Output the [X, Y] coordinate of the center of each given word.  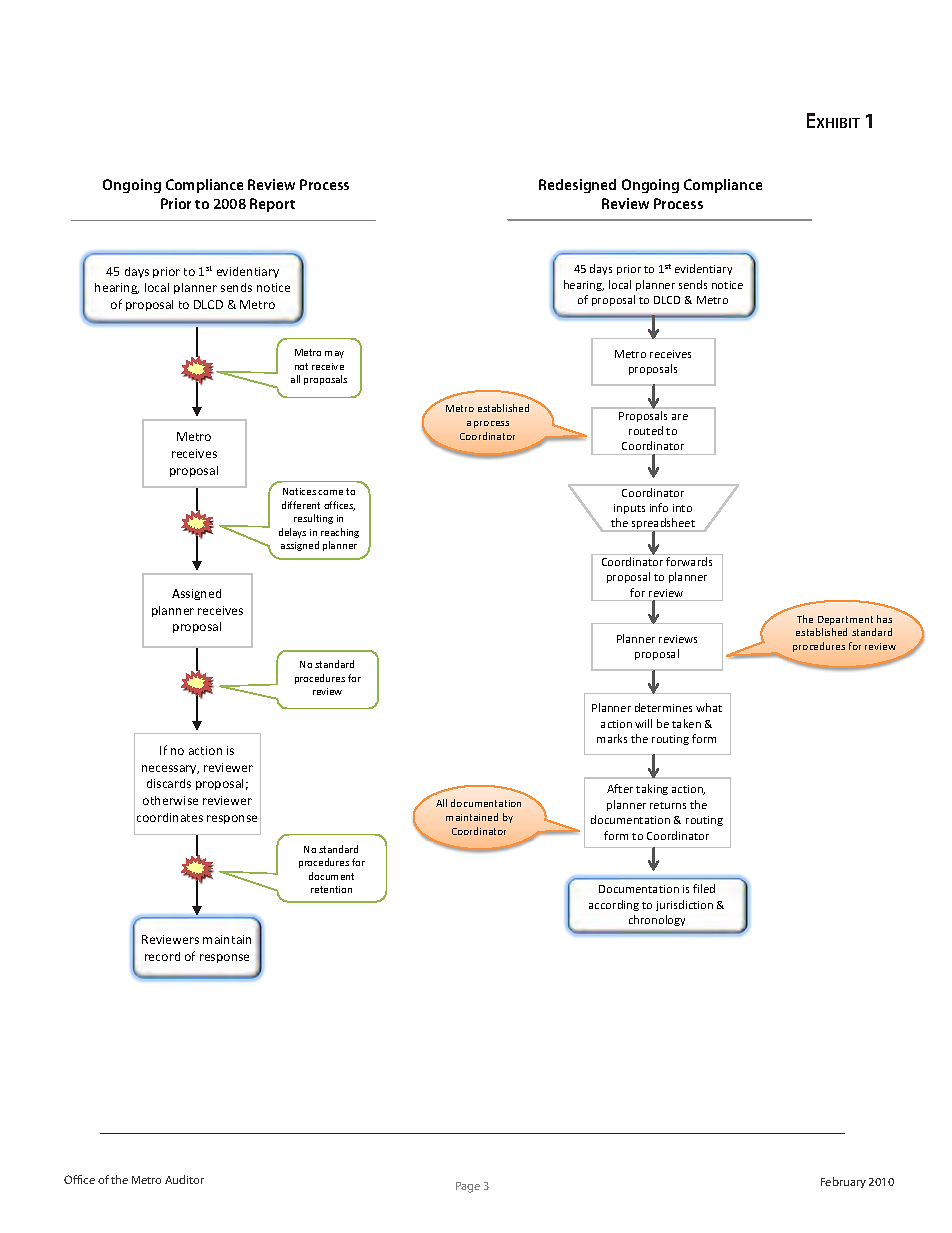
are [680, 417]
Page [468, 1187]
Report [272, 205]
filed [704, 888]
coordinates [170, 817]
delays [292, 533]
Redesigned [577, 186]
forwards [689, 561]
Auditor [184, 1179]
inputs [629, 509]
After [620, 788]
